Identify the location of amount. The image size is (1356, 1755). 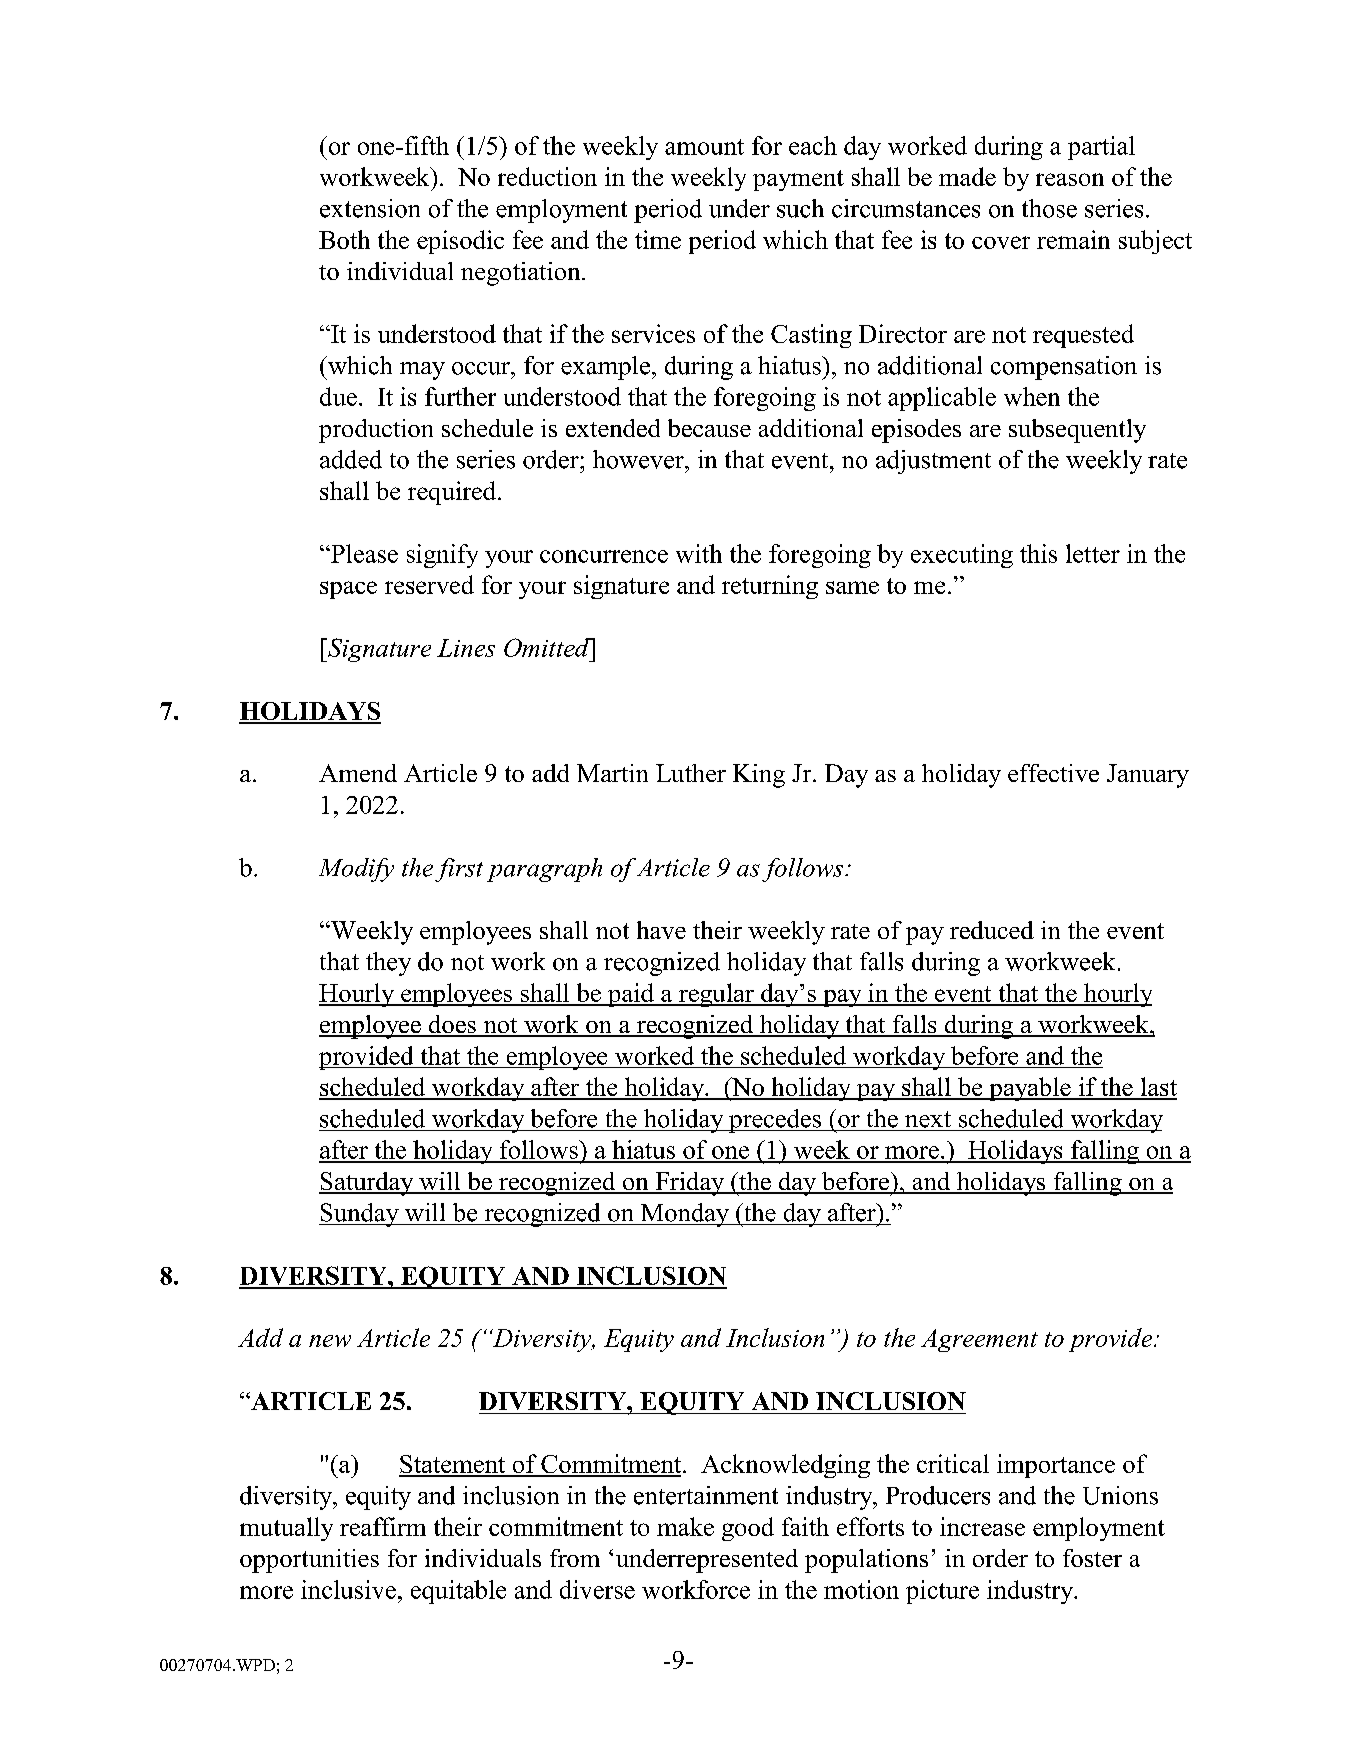
(704, 147).
